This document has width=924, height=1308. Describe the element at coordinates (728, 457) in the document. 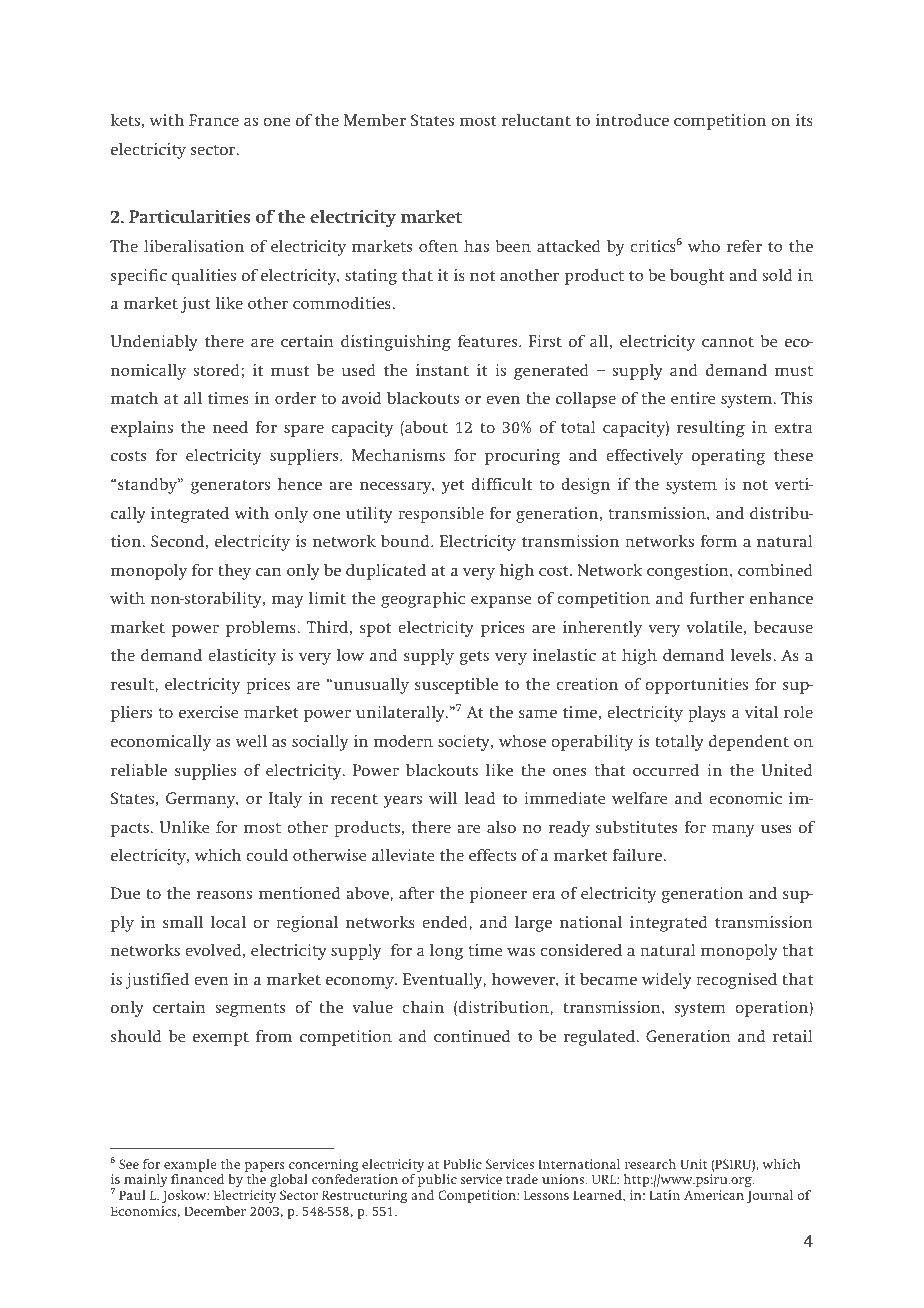

I see `operating` at that location.
